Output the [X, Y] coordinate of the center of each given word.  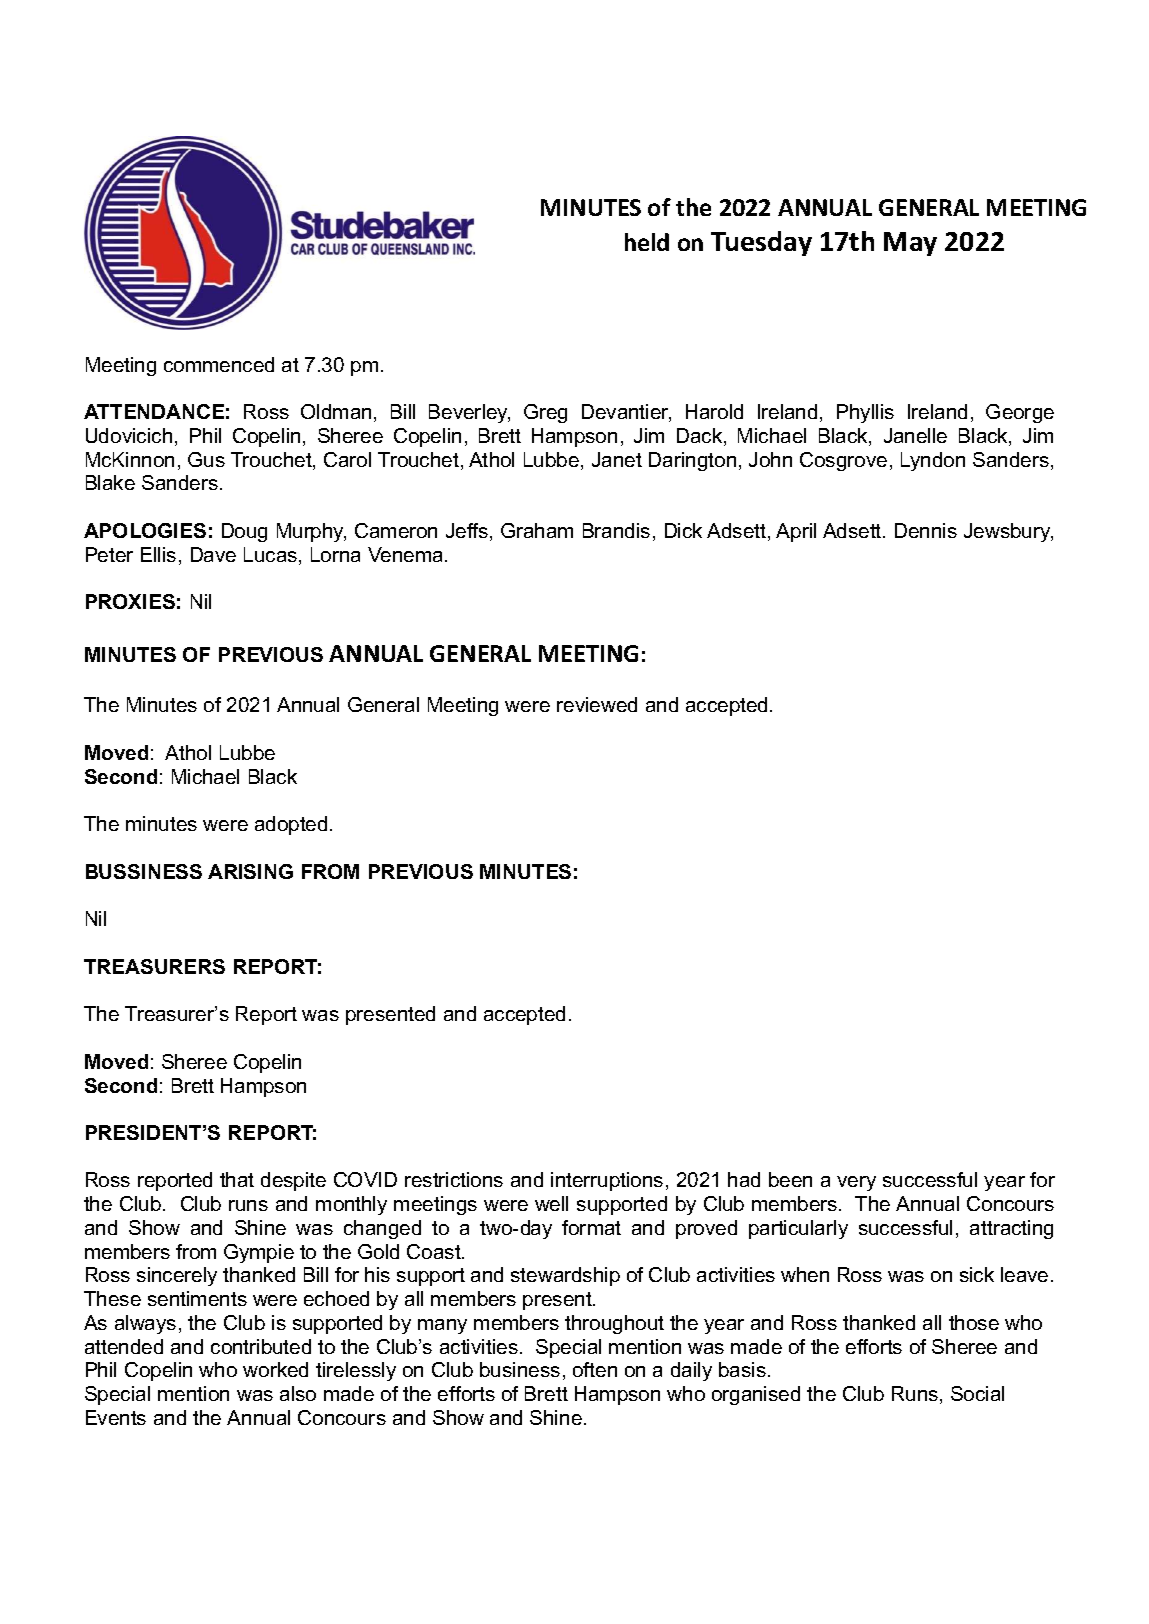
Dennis [926, 530]
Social [977, 1393]
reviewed [597, 704]
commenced [219, 364]
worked [275, 1369]
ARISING [250, 871]
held [647, 242]
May [910, 244]
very [856, 1183]
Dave [213, 554]
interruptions [607, 1181]
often [595, 1369]
